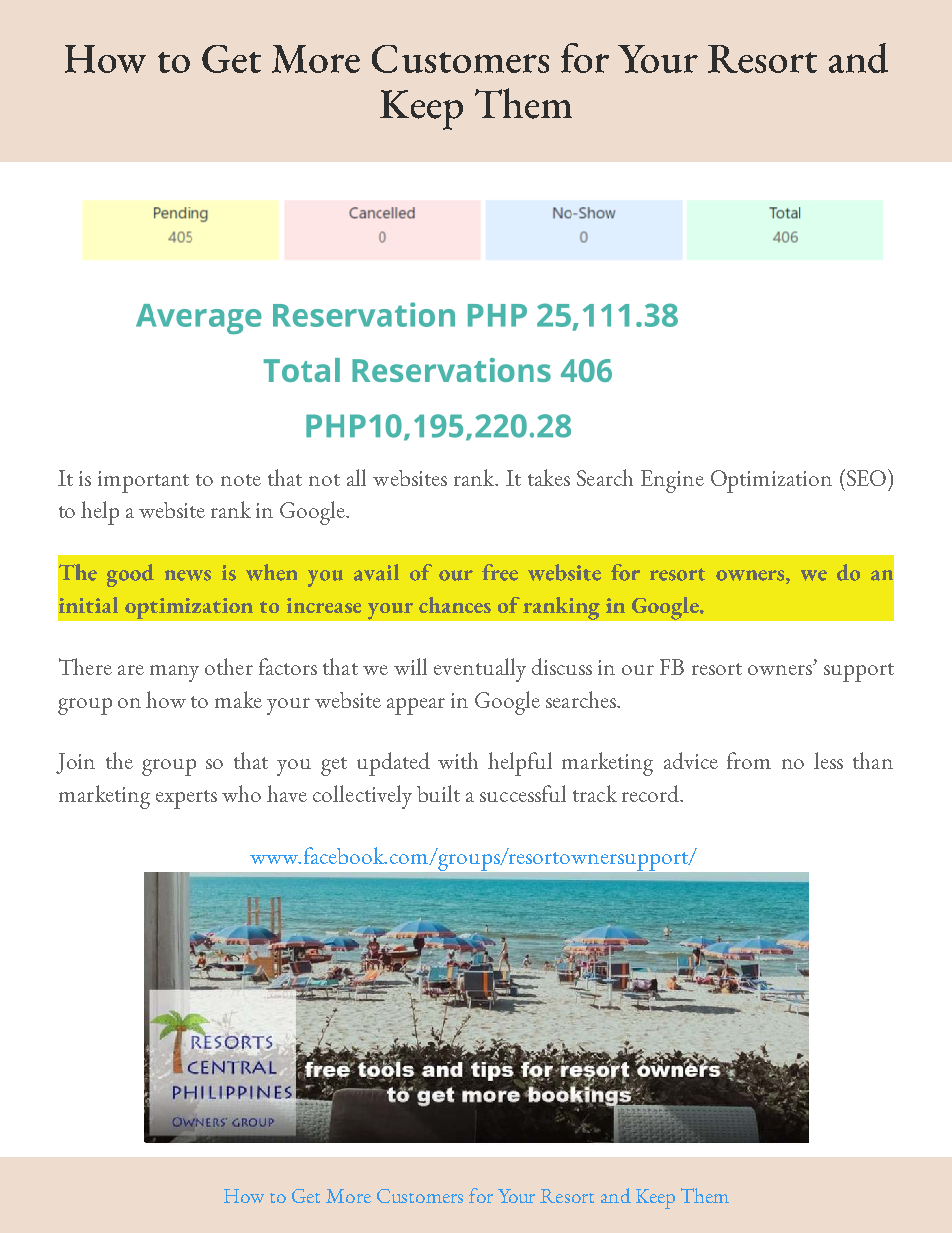 The height and width of the image is (1233, 952). What do you see at coordinates (186, 799) in the image?
I see `experts` at bounding box center [186, 799].
